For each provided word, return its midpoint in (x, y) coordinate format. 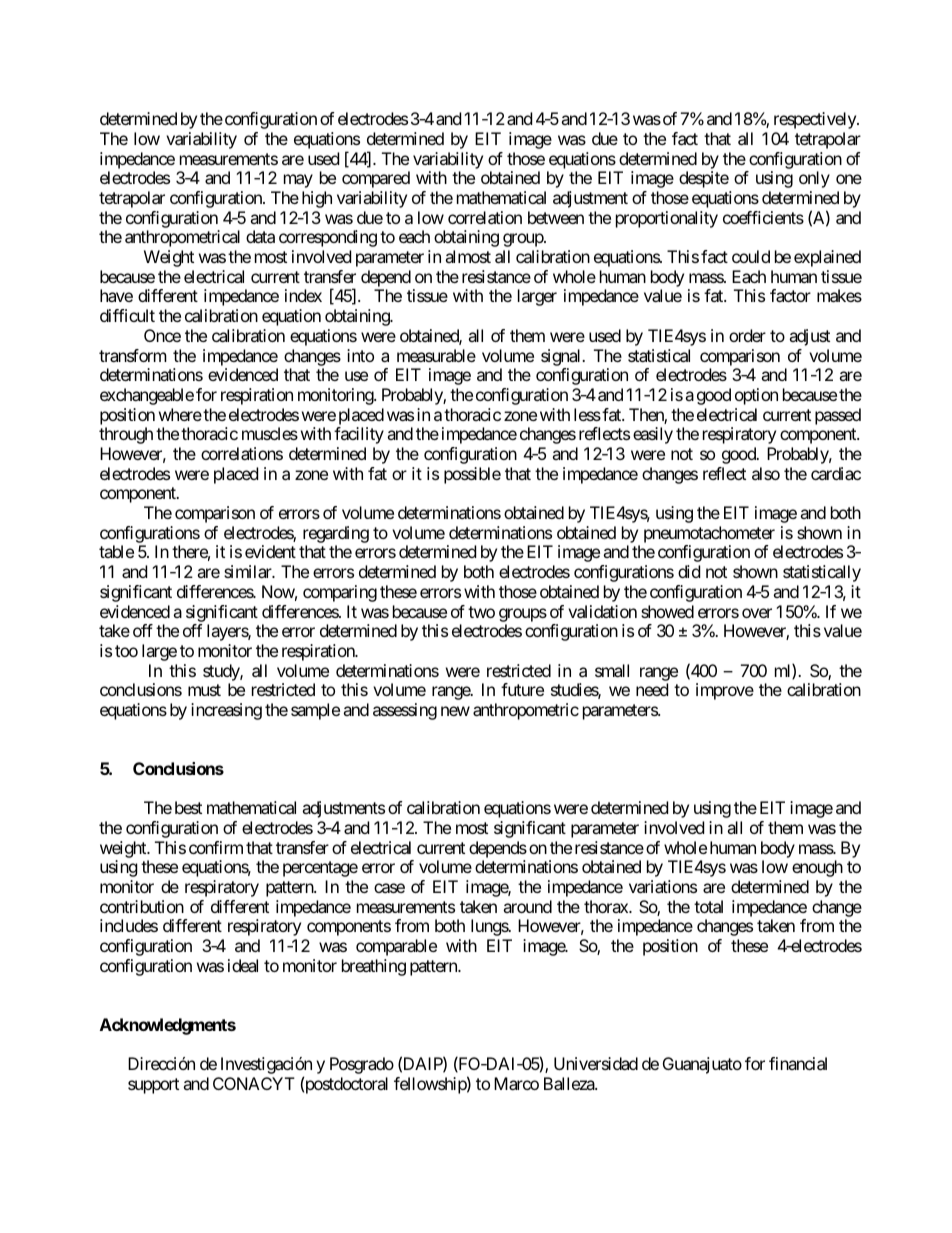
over (757, 613)
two (481, 612)
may (298, 181)
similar (249, 571)
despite (704, 179)
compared (376, 179)
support (153, 1086)
